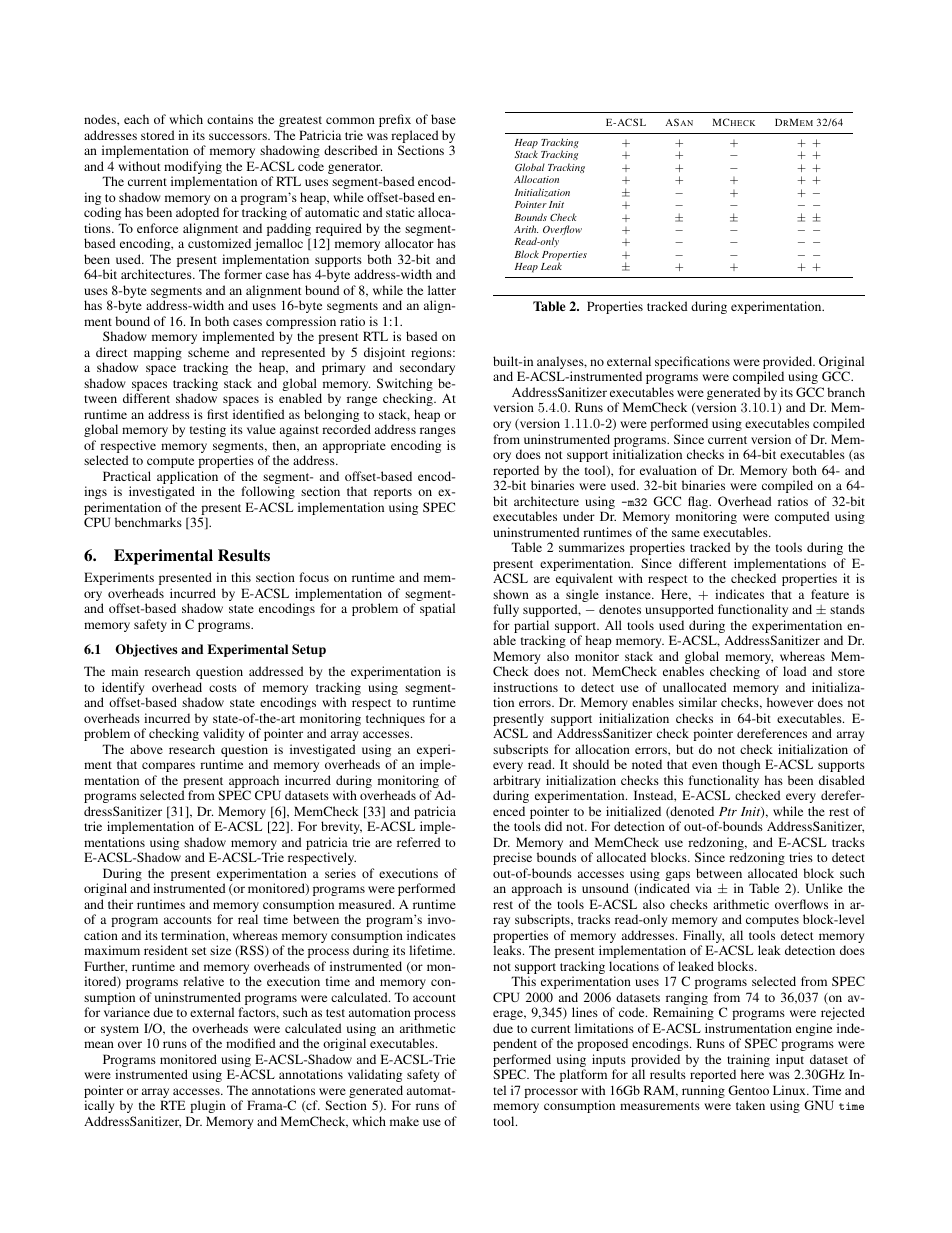 The height and width of the document is (1233, 952). What do you see at coordinates (208, 1106) in the document?
I see `plugin` at bounding box center [208, 1106].
